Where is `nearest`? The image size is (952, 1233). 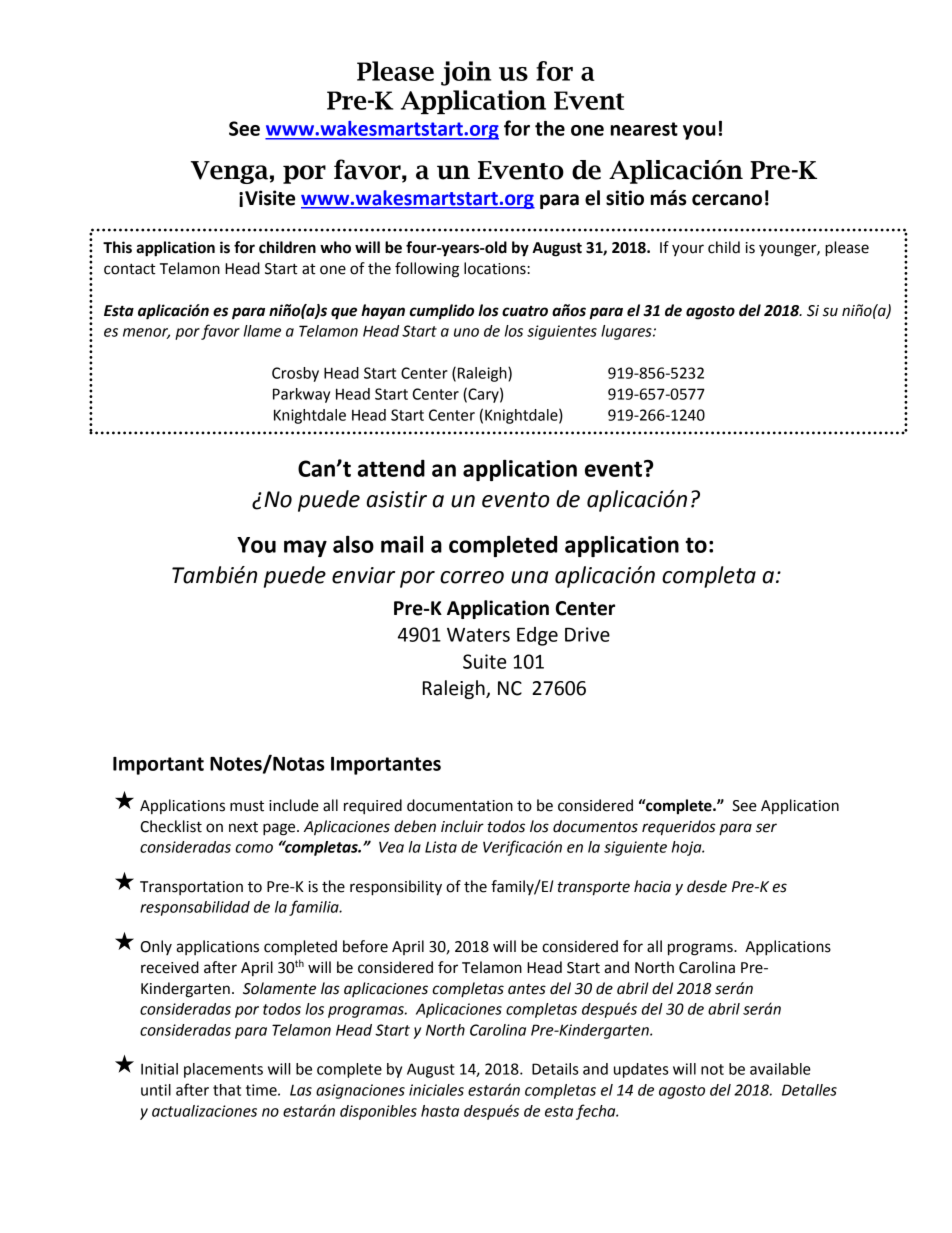 nearest is located at coordinates (644, 129).
